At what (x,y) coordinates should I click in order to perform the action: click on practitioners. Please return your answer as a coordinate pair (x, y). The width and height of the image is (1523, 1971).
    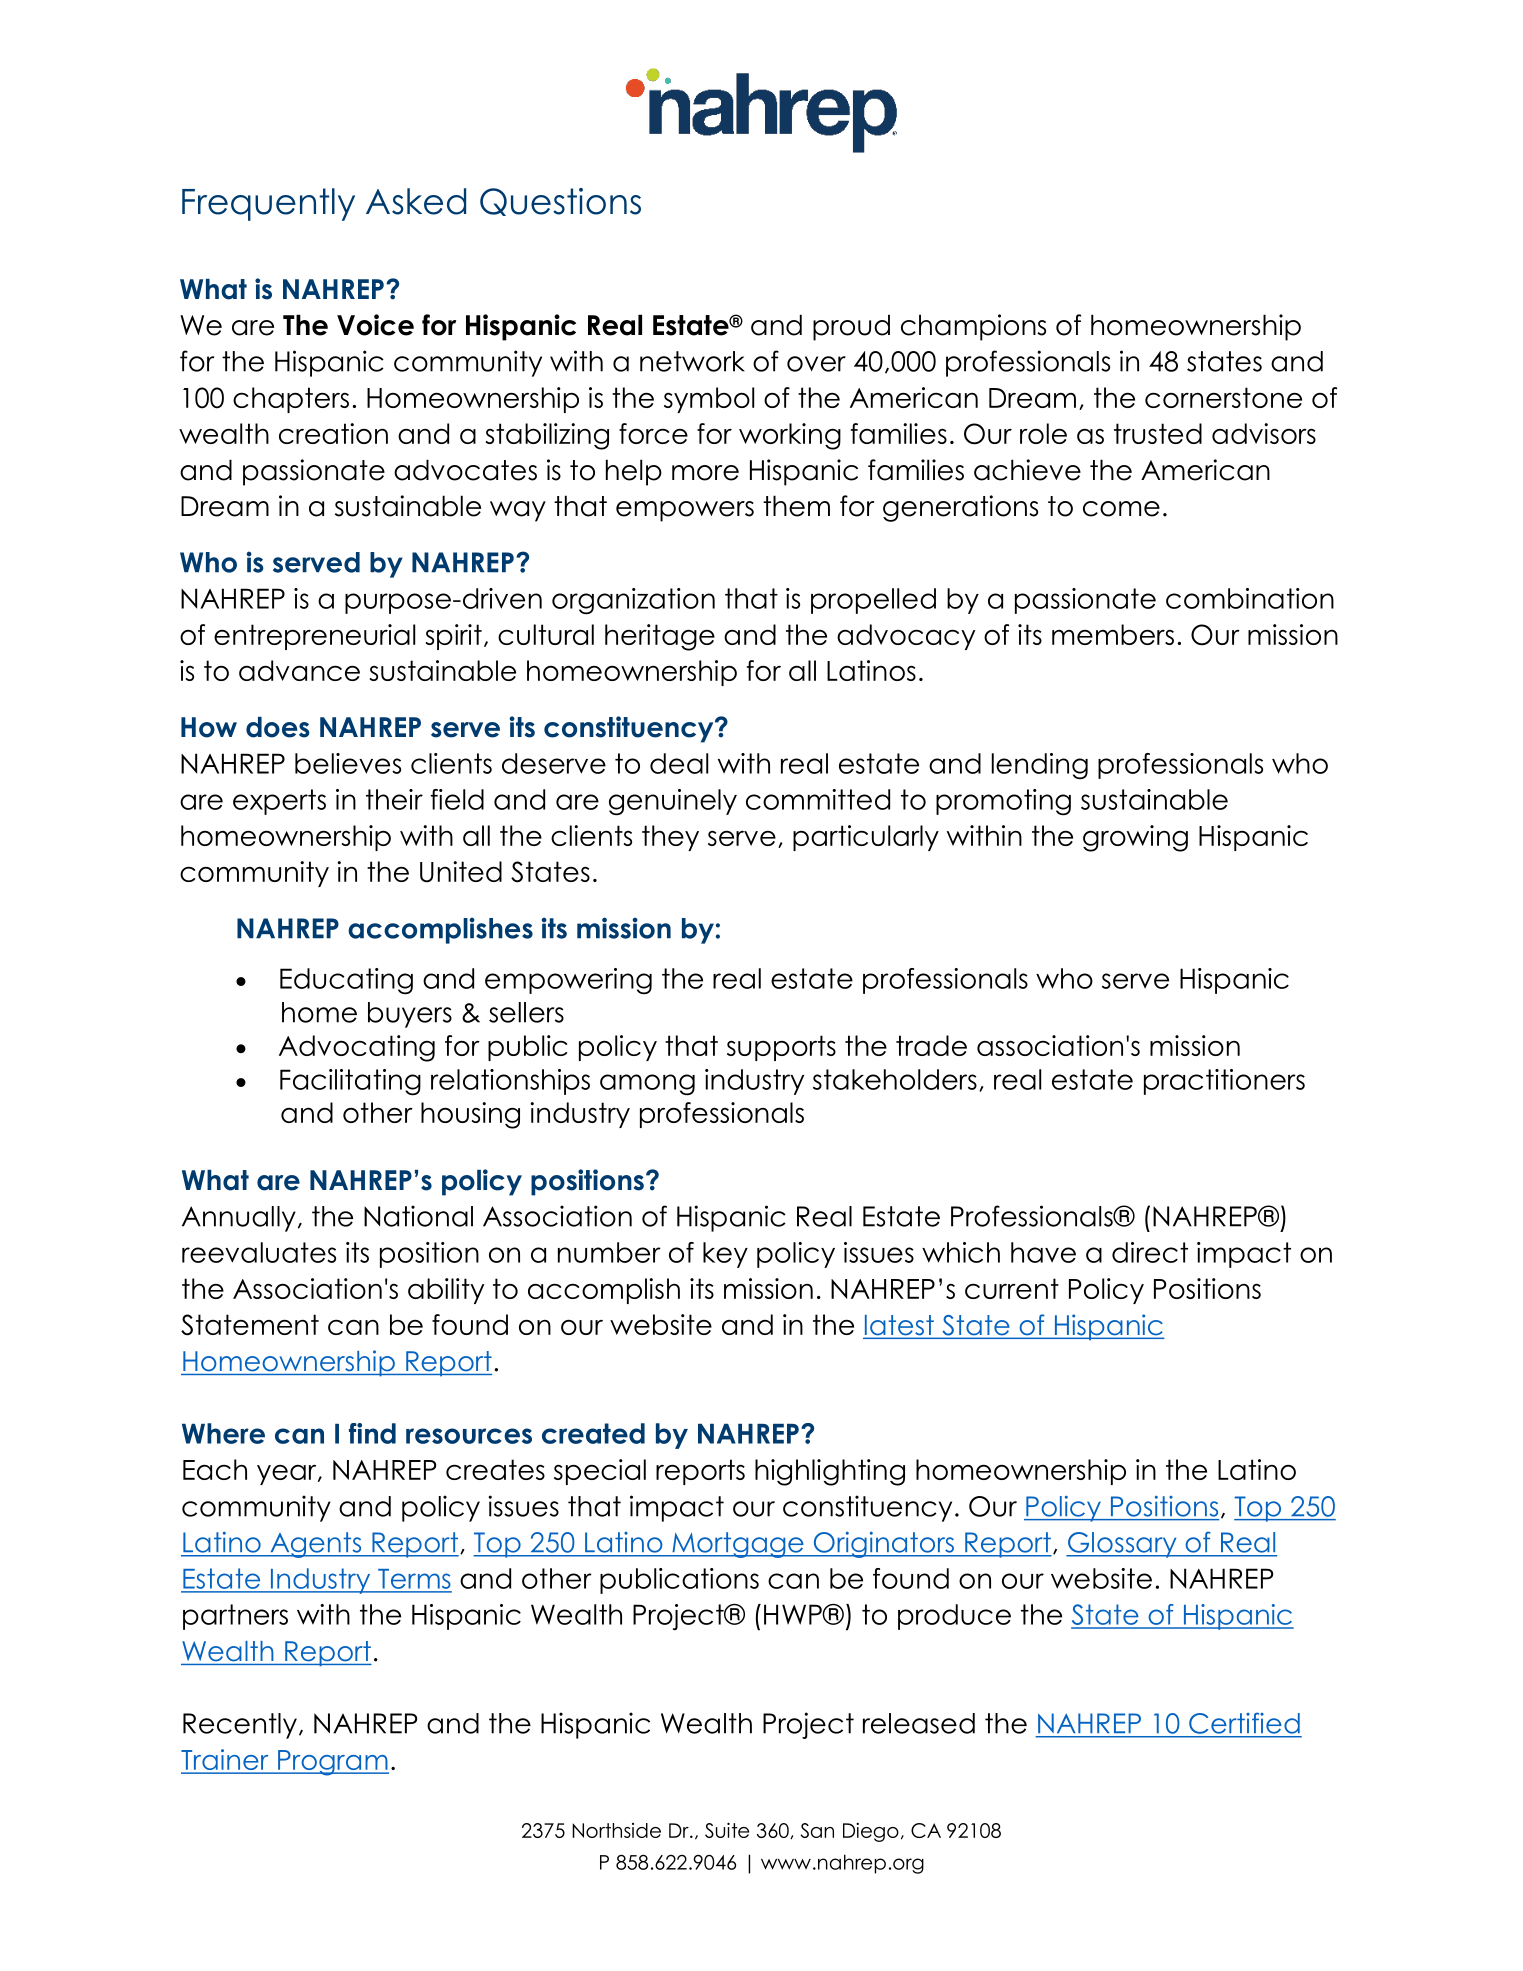
    Looking at the image, I should click on (1224, 1082).
